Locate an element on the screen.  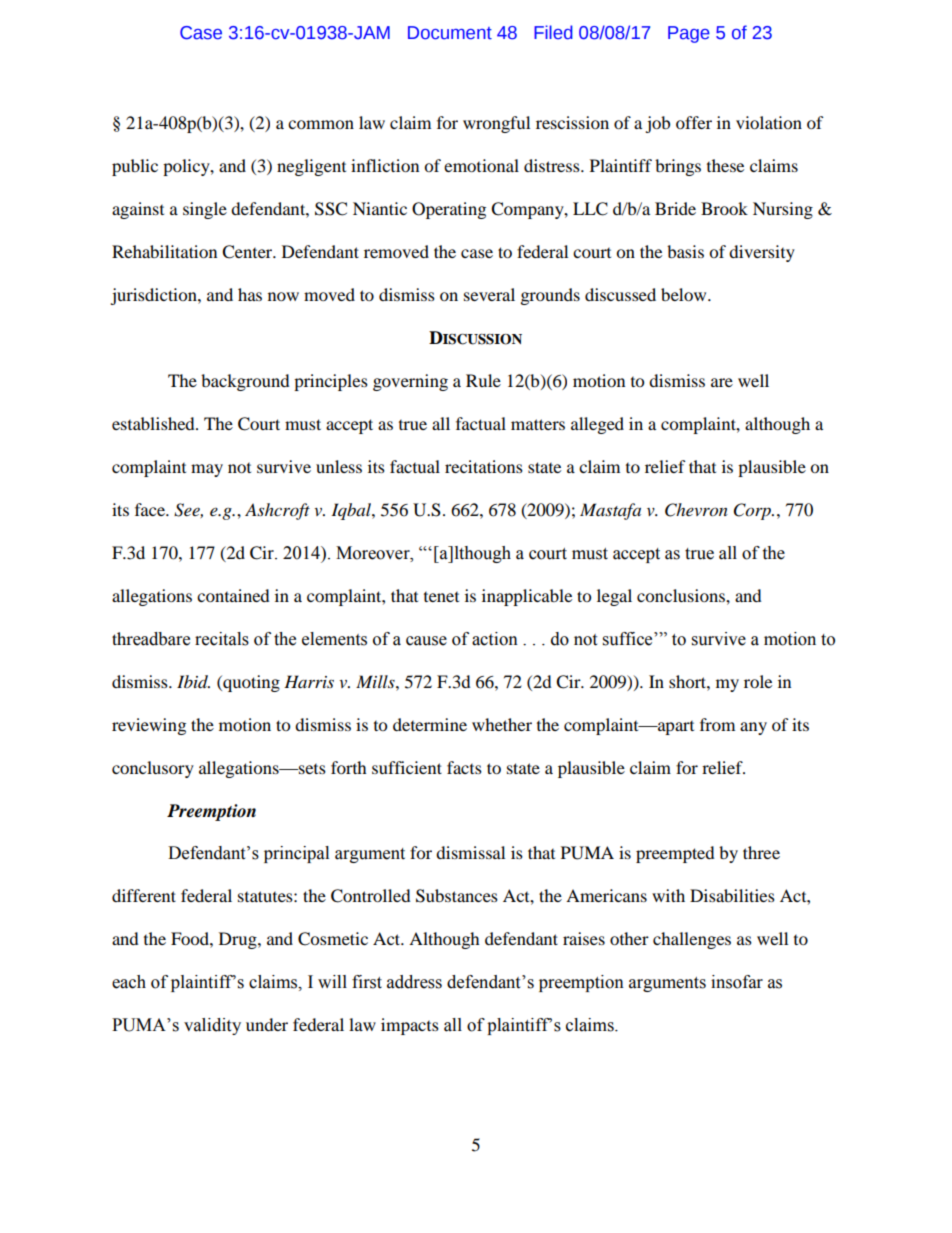
address is located at coordinates (414, 982).
